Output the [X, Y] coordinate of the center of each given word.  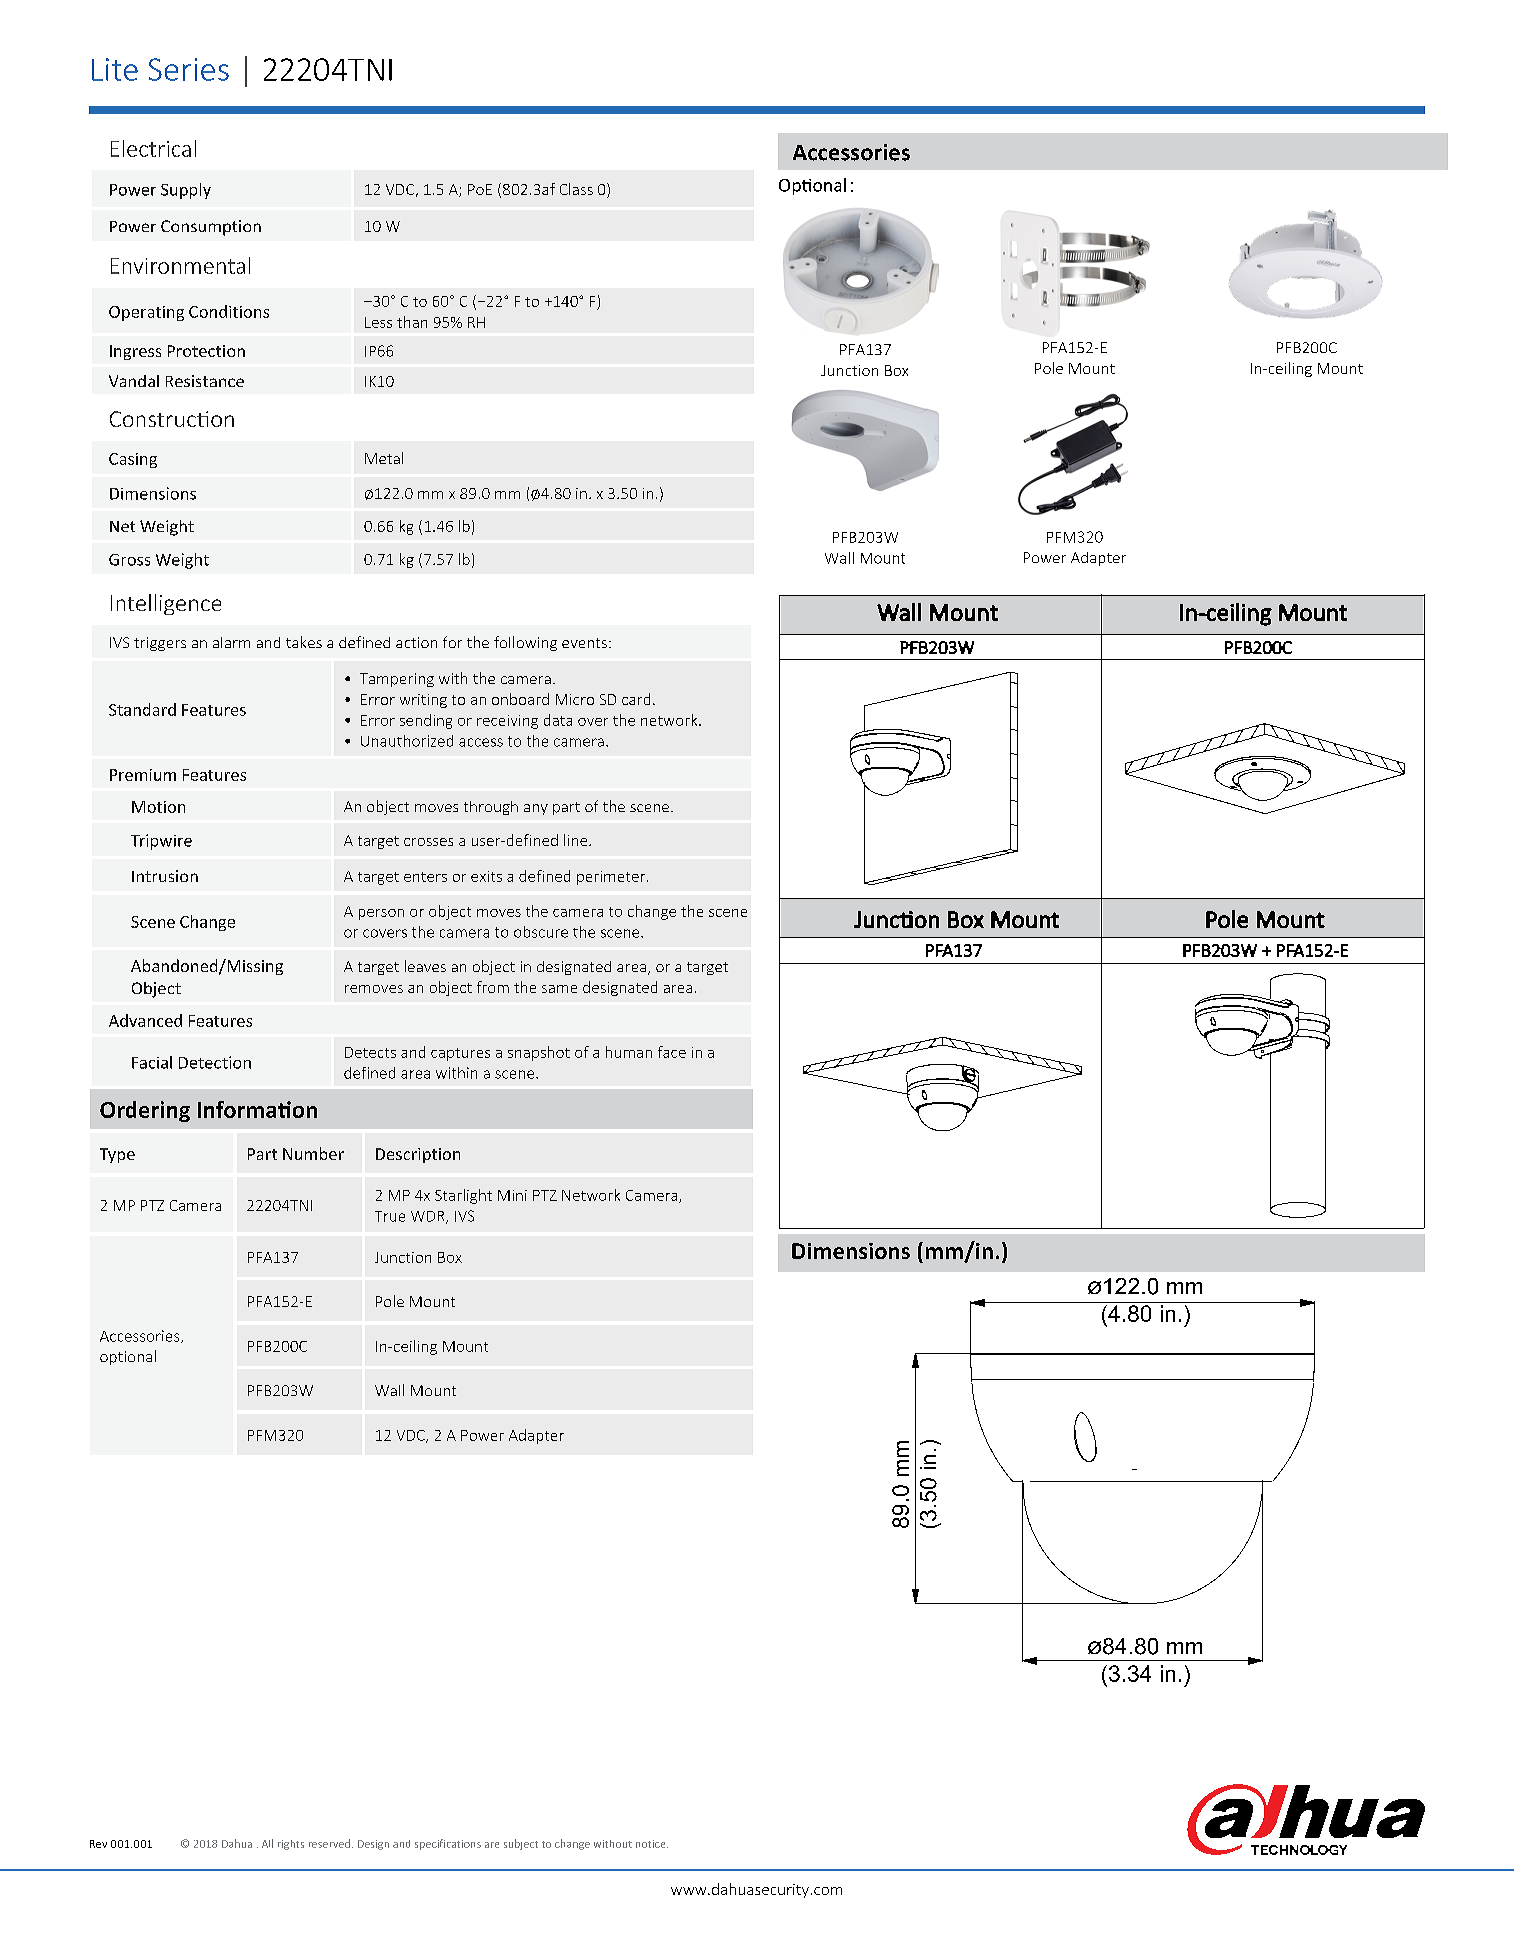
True [390, 1216]
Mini [512, 1195]
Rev [98, 1844]
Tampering [397, 680]
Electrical [153, 148]
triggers [160, 644]
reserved [329, 1843]
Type [117, 1155]
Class [576, 189]
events [584, 643]
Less [378, 322]
